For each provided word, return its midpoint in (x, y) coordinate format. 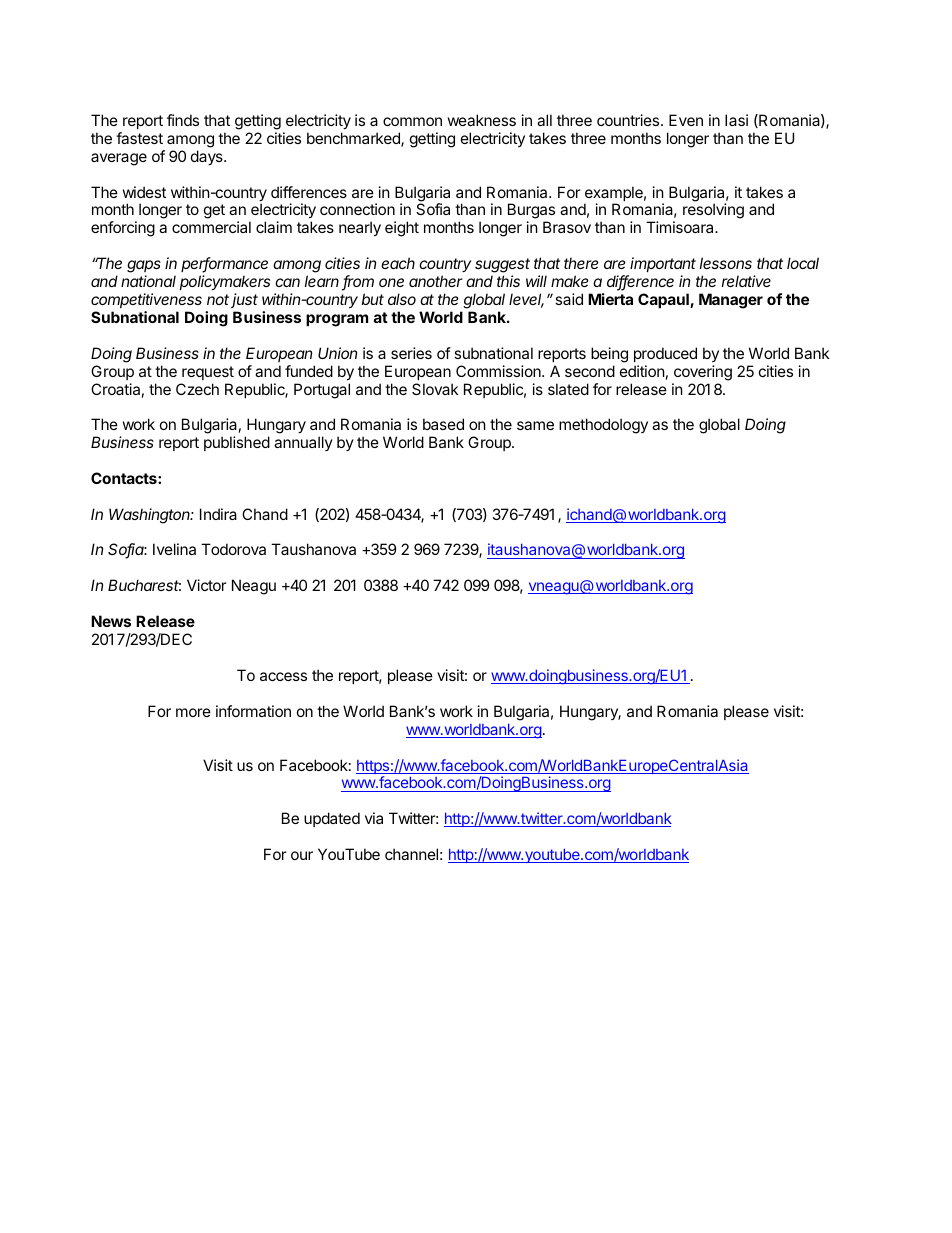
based (443, 424)
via (374, 818)
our (302, 855)
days (208, 157)
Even (686, 120)
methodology (603, 426)
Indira (218, 514)
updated (332, 819)
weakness (482, 120)
